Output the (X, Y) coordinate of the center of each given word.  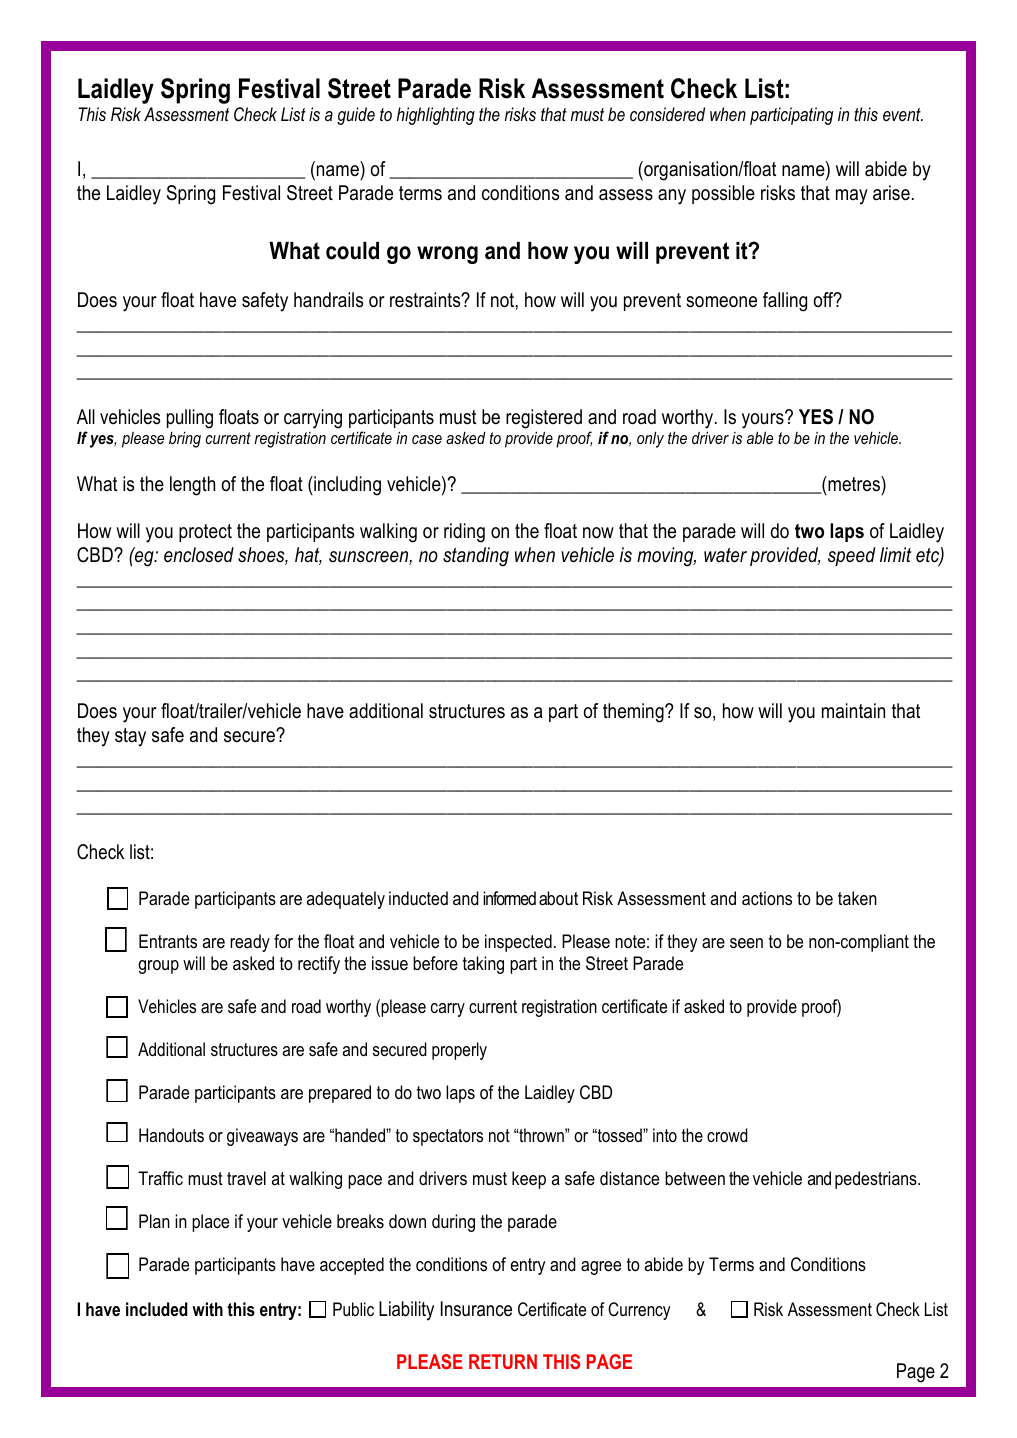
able (760, 438)
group (158, 967)
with (207, 1309)
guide (356, 116)
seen (746, 943)
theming (634, 713)
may (852, 197)
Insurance (476, 1309)
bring (185, 440)
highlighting (436, 116)
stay (130, 737)
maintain (853, 710)
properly (459, 1051)
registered (544, 419)
